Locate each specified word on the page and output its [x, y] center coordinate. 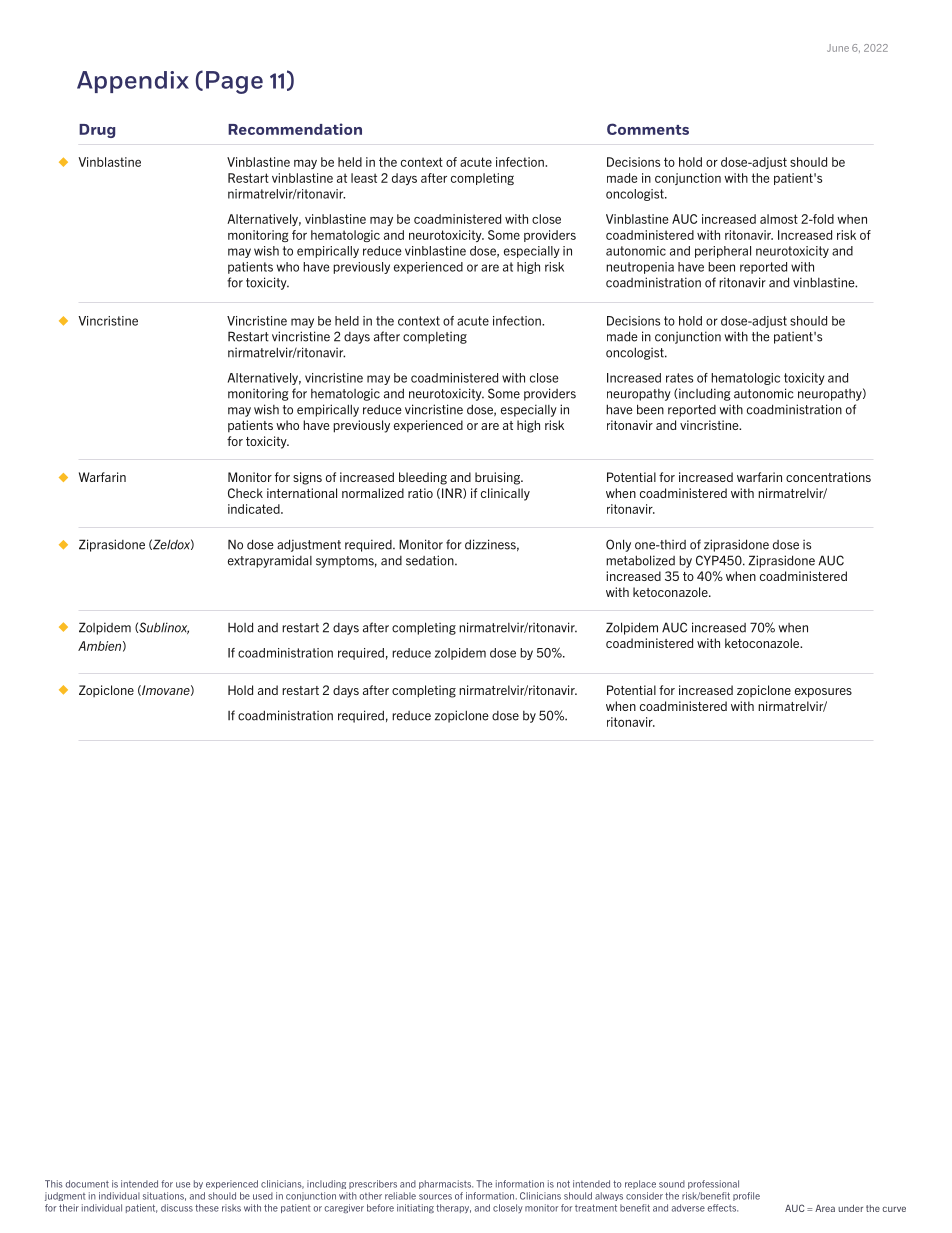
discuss [177, 1208]
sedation [431, 560]
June [838, 48]
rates [679, 378]
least [364, 178]
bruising [498, 478]
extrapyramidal [270, 561]
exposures [823, 693]
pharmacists [446, 1184]
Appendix [133, 82]
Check [245, 493]
